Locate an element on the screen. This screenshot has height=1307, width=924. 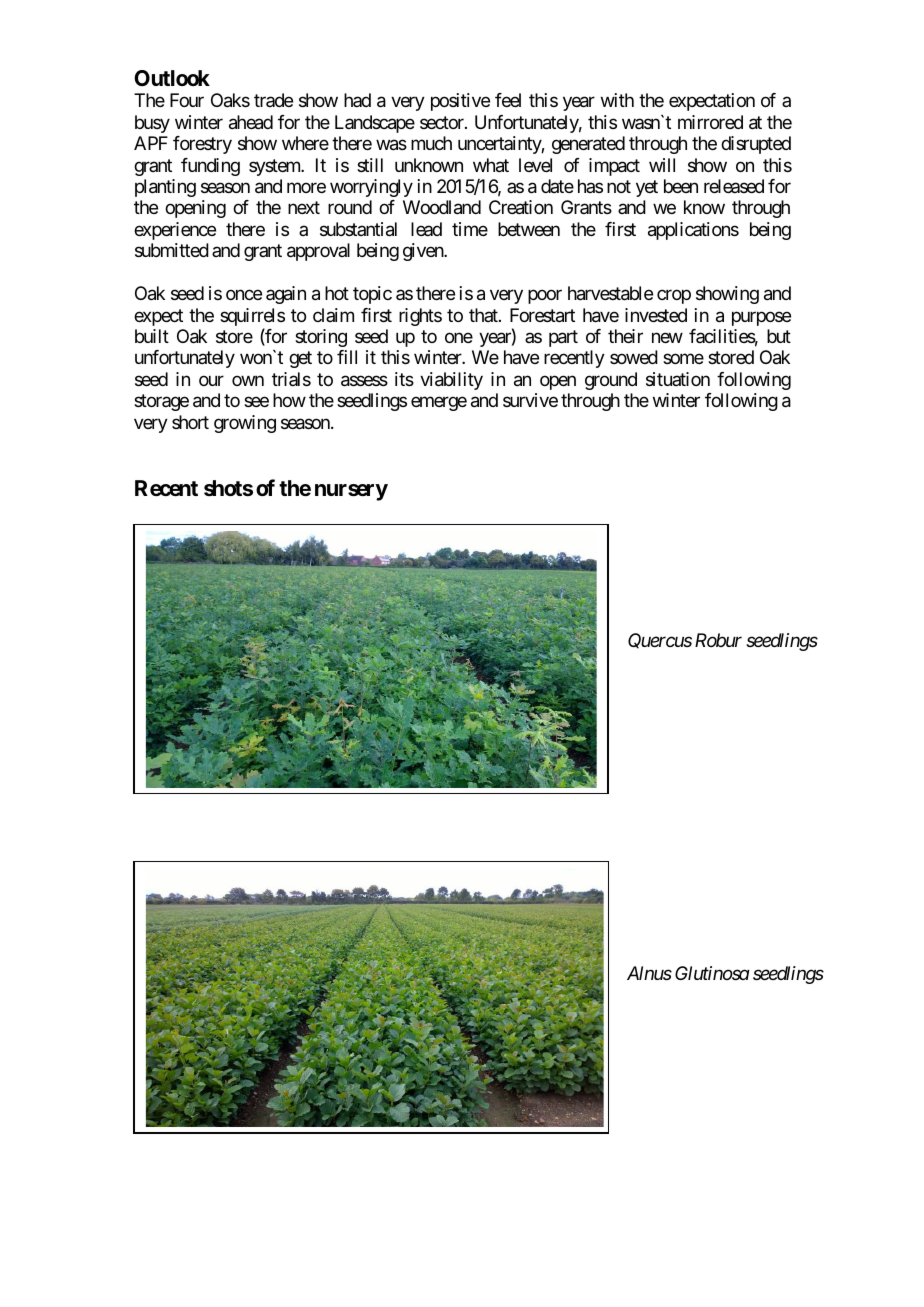
that is located at coordinates (484, 315).
